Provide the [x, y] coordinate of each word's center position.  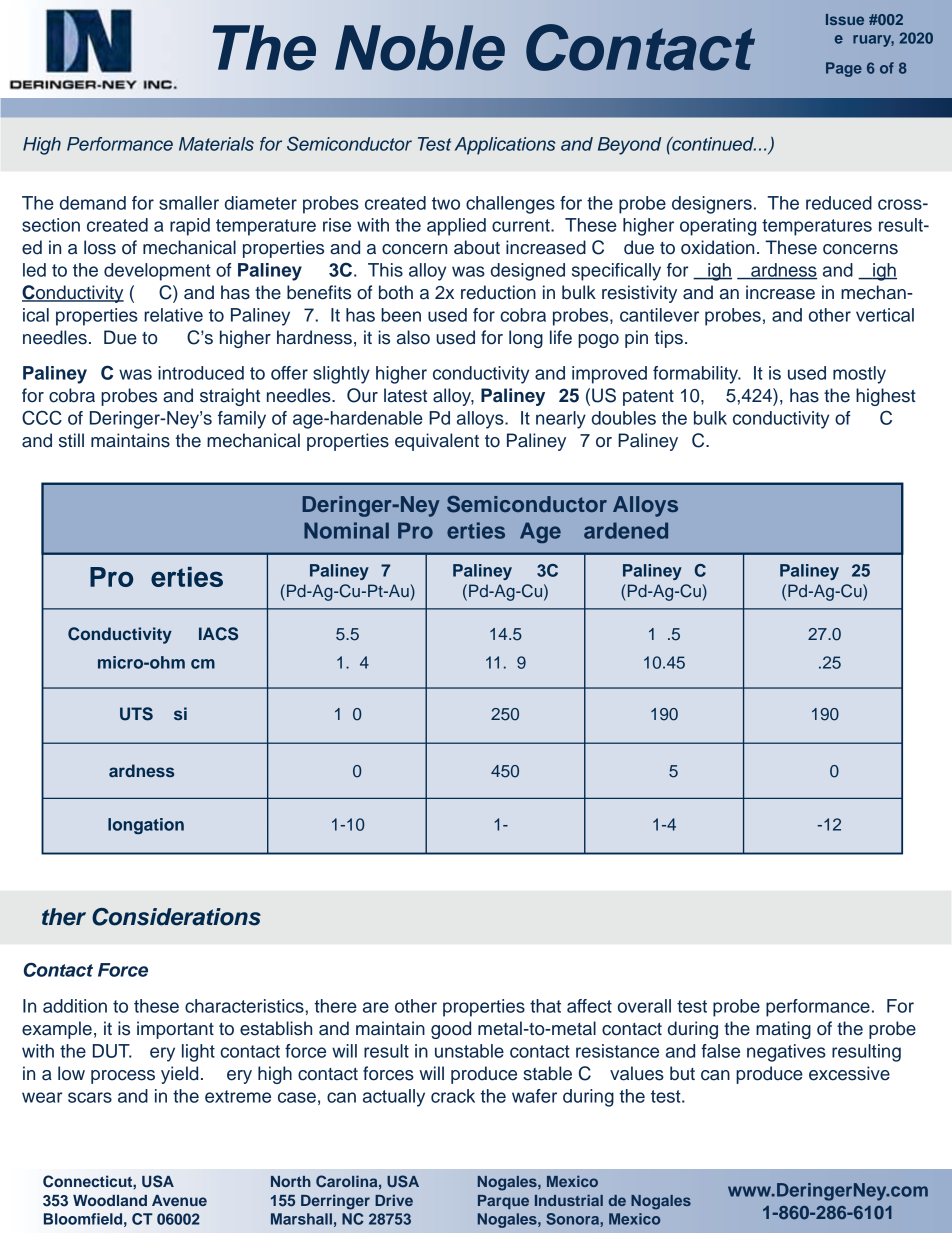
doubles [624, 418]
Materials [216, 144]
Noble [420, 48]
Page [844, 69]
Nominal [346, 530]
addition [75, 1006]
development [157, 272]
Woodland [110, 1200]
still [71, 440]
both [396, 292]
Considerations [176, 917]
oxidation [717, 247]
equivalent [437, 442]
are [376, 1007]
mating [783, 1030]
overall [644, 1006]
